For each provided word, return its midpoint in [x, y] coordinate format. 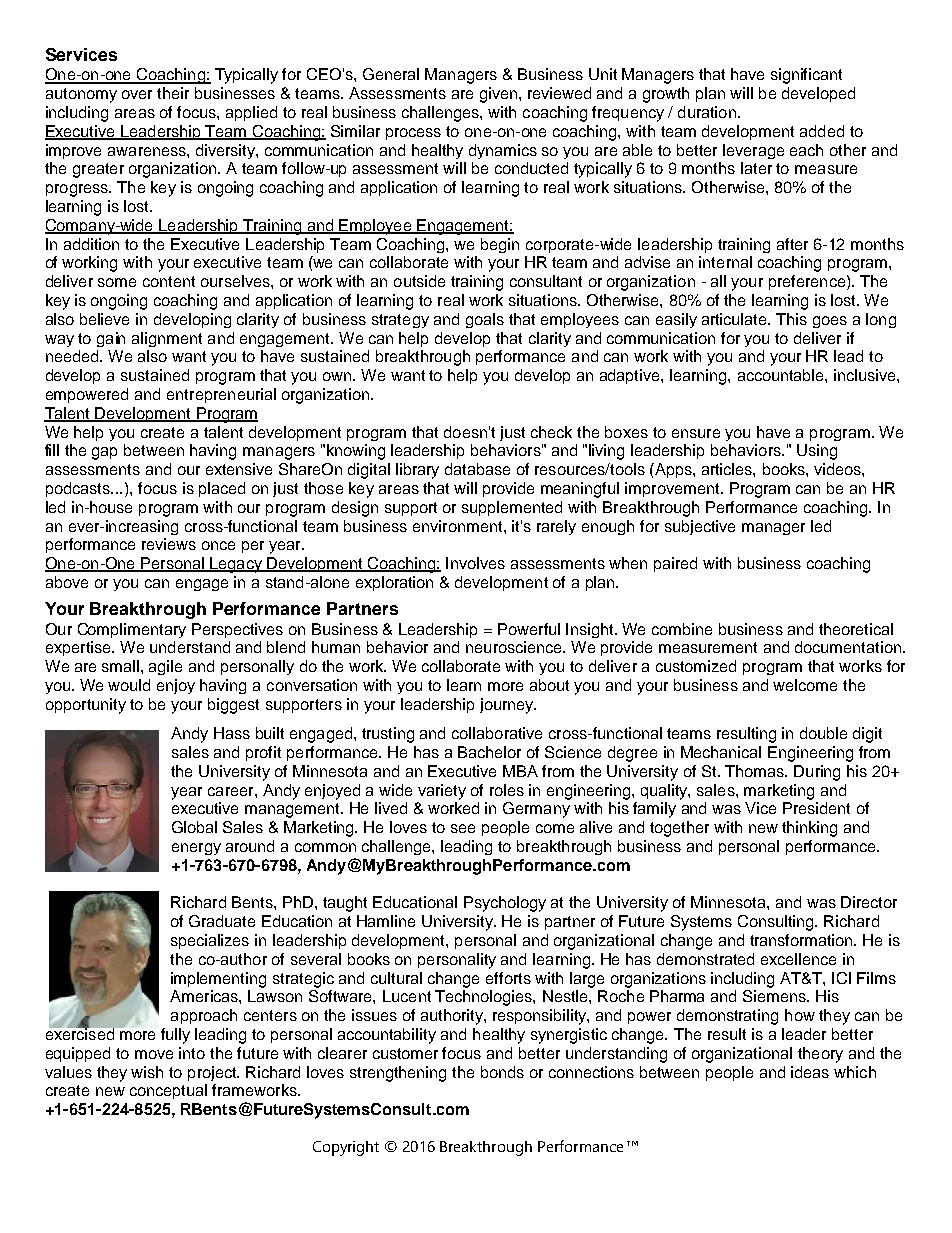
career [232, 791]
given [498, 95]
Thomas [756, 771]
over [137, 94]
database [477, 469]
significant [806, 76]
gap [104, 453]
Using [817, 452]
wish [147, 1072]
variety [442, 792]
